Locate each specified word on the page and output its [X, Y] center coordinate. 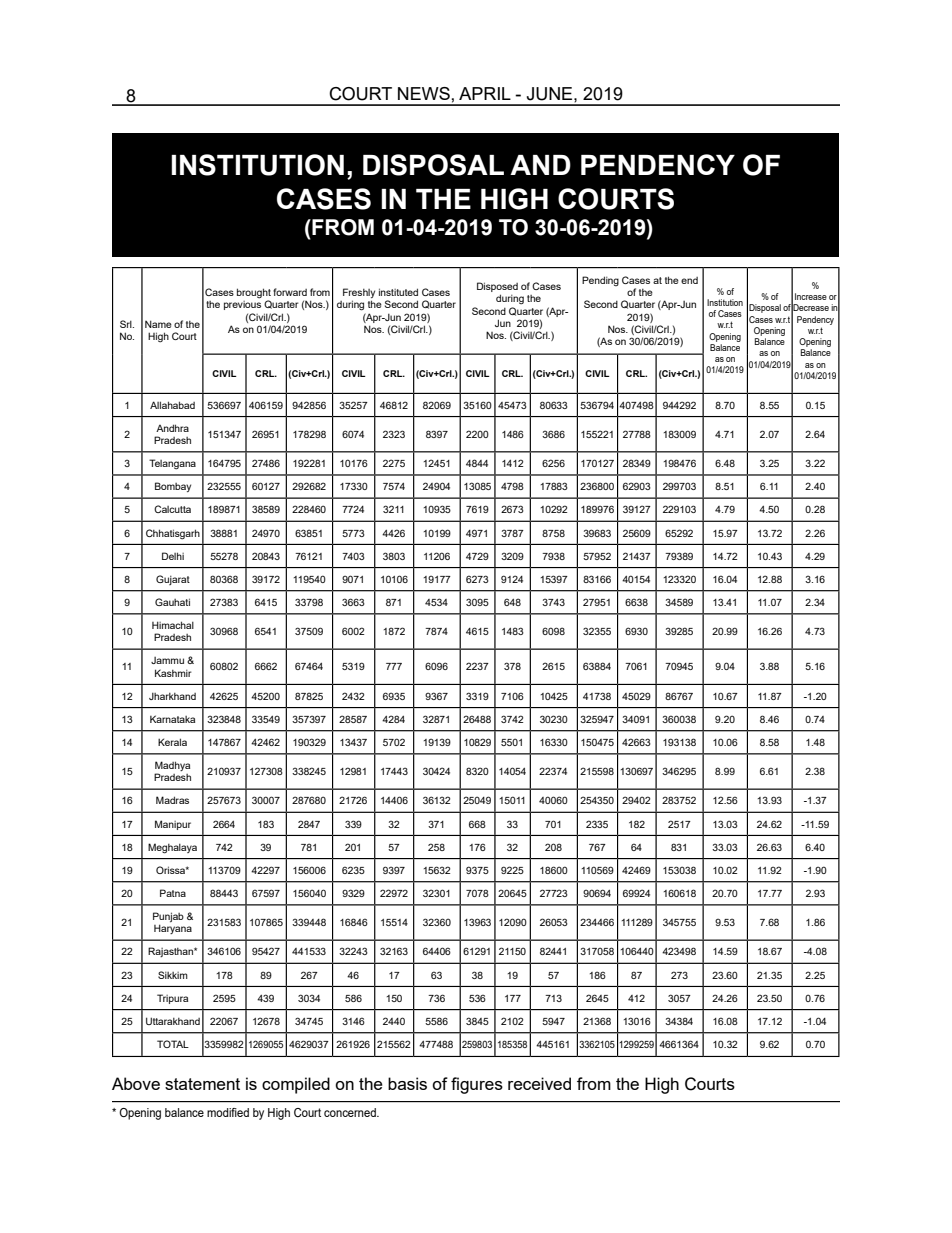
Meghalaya [172, 848]
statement [202, 1084]
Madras [172, 800]
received [539, 1083]
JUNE [551, 94]
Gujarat [173, 580]
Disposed [497, 288]
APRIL [485, 93]
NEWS [425, 93]
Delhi [173, 556]
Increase [811, 296]
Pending [600, 281]
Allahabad [172, 405]
